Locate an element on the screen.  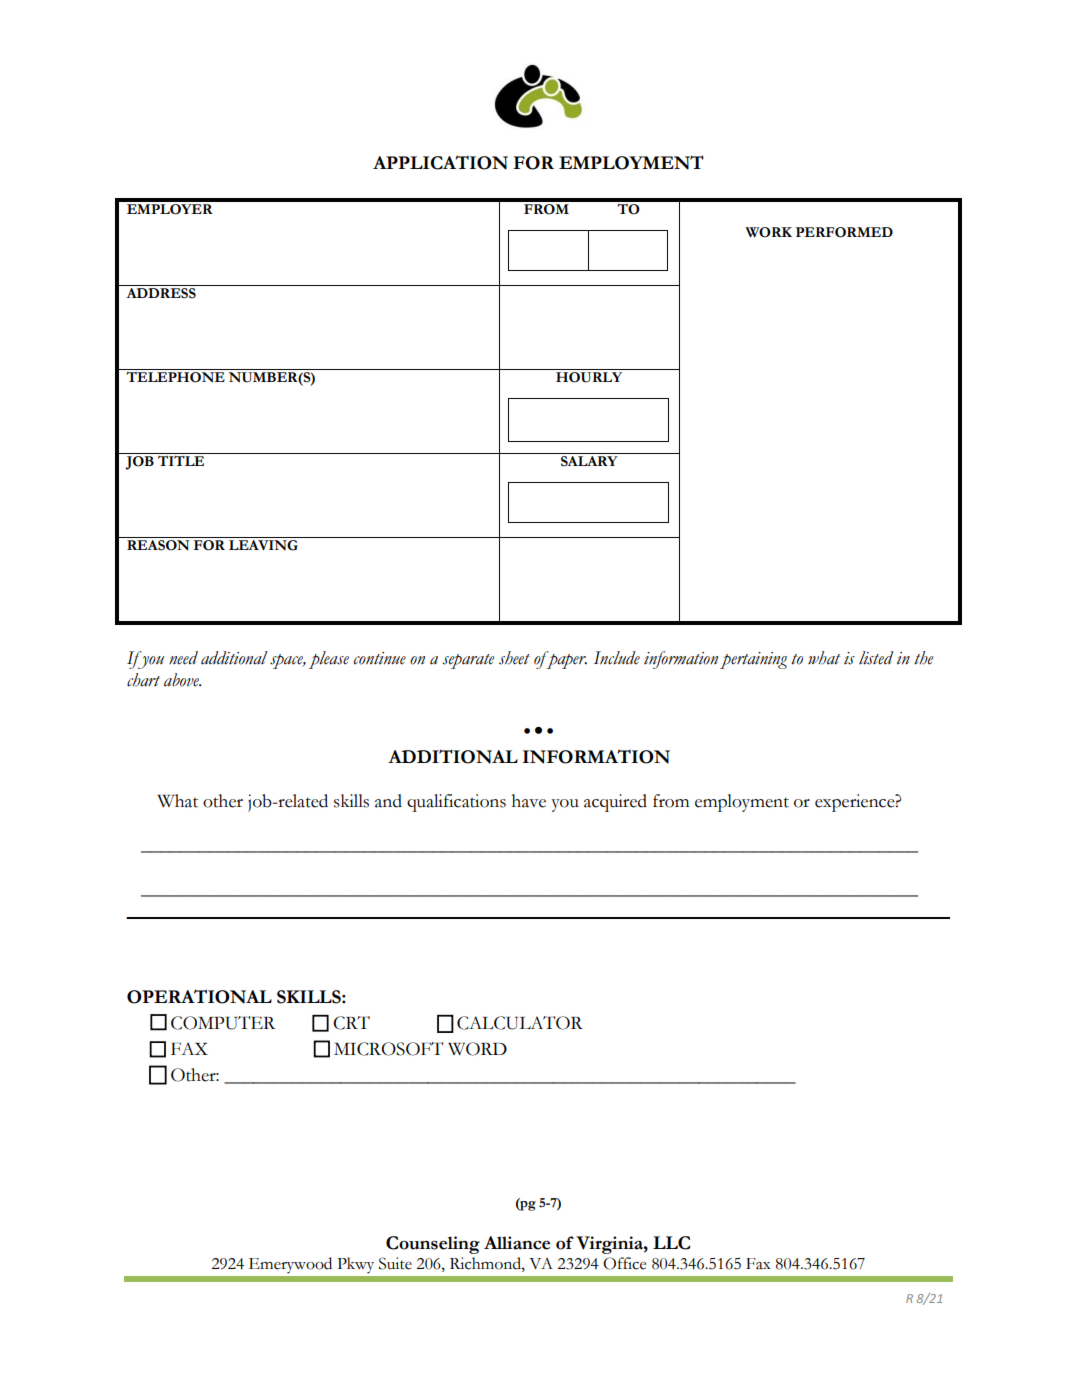
SALARY is located at coordinates (589, 461).
